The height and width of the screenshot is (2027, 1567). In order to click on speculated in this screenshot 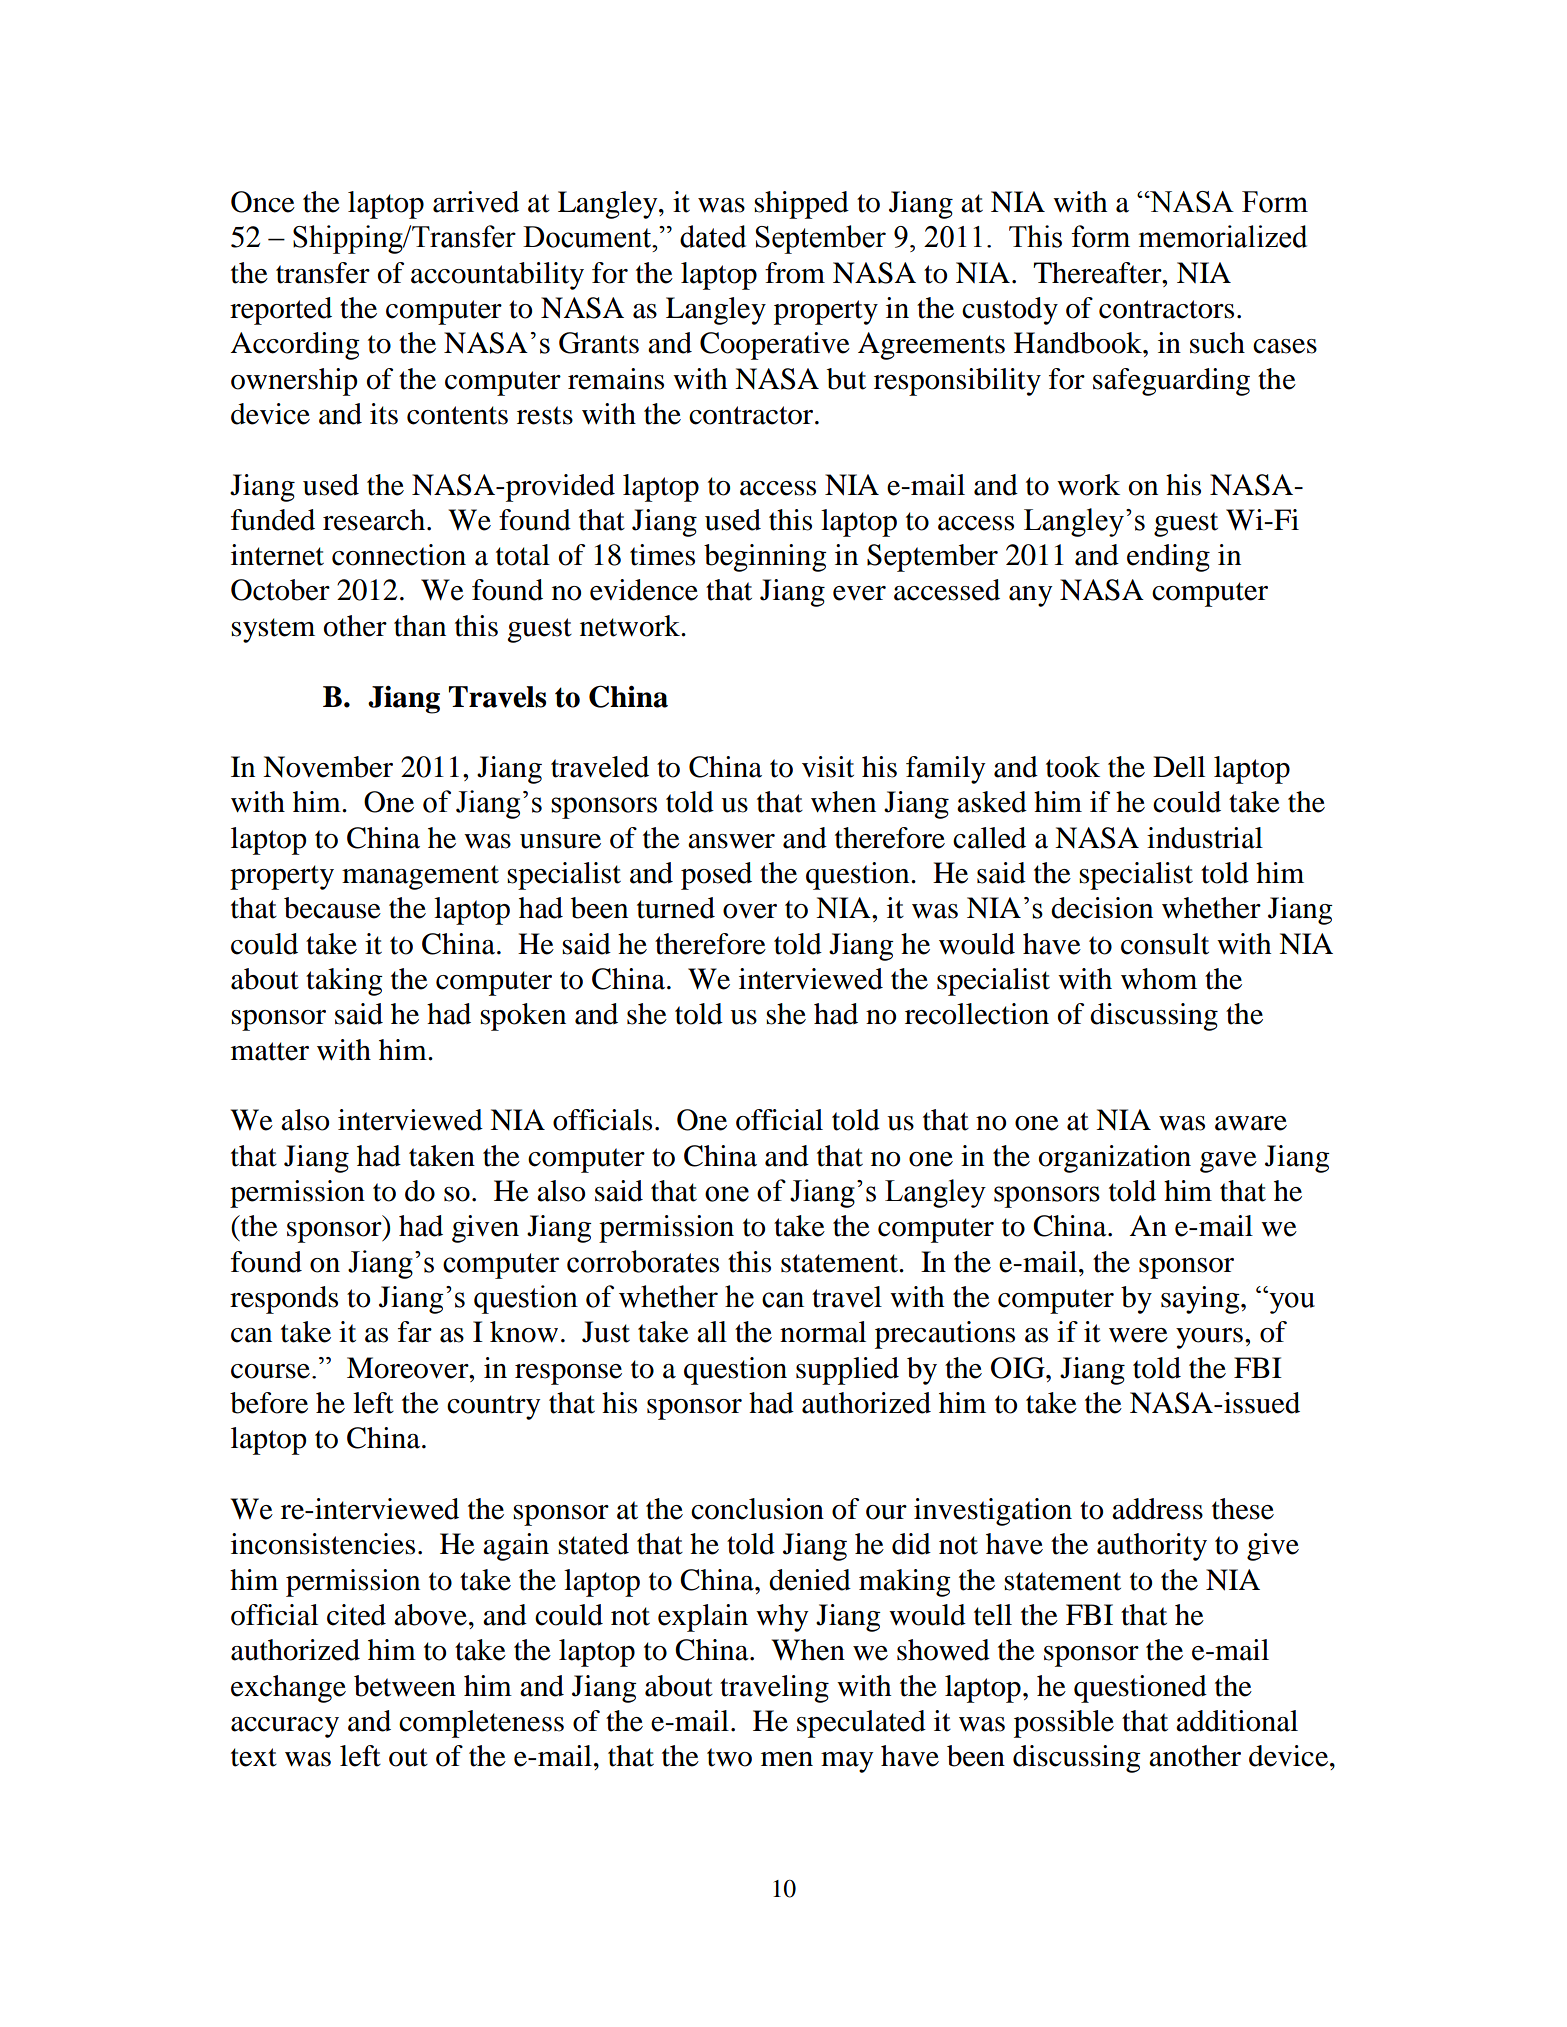, I will do `click(861, 1724)`.
